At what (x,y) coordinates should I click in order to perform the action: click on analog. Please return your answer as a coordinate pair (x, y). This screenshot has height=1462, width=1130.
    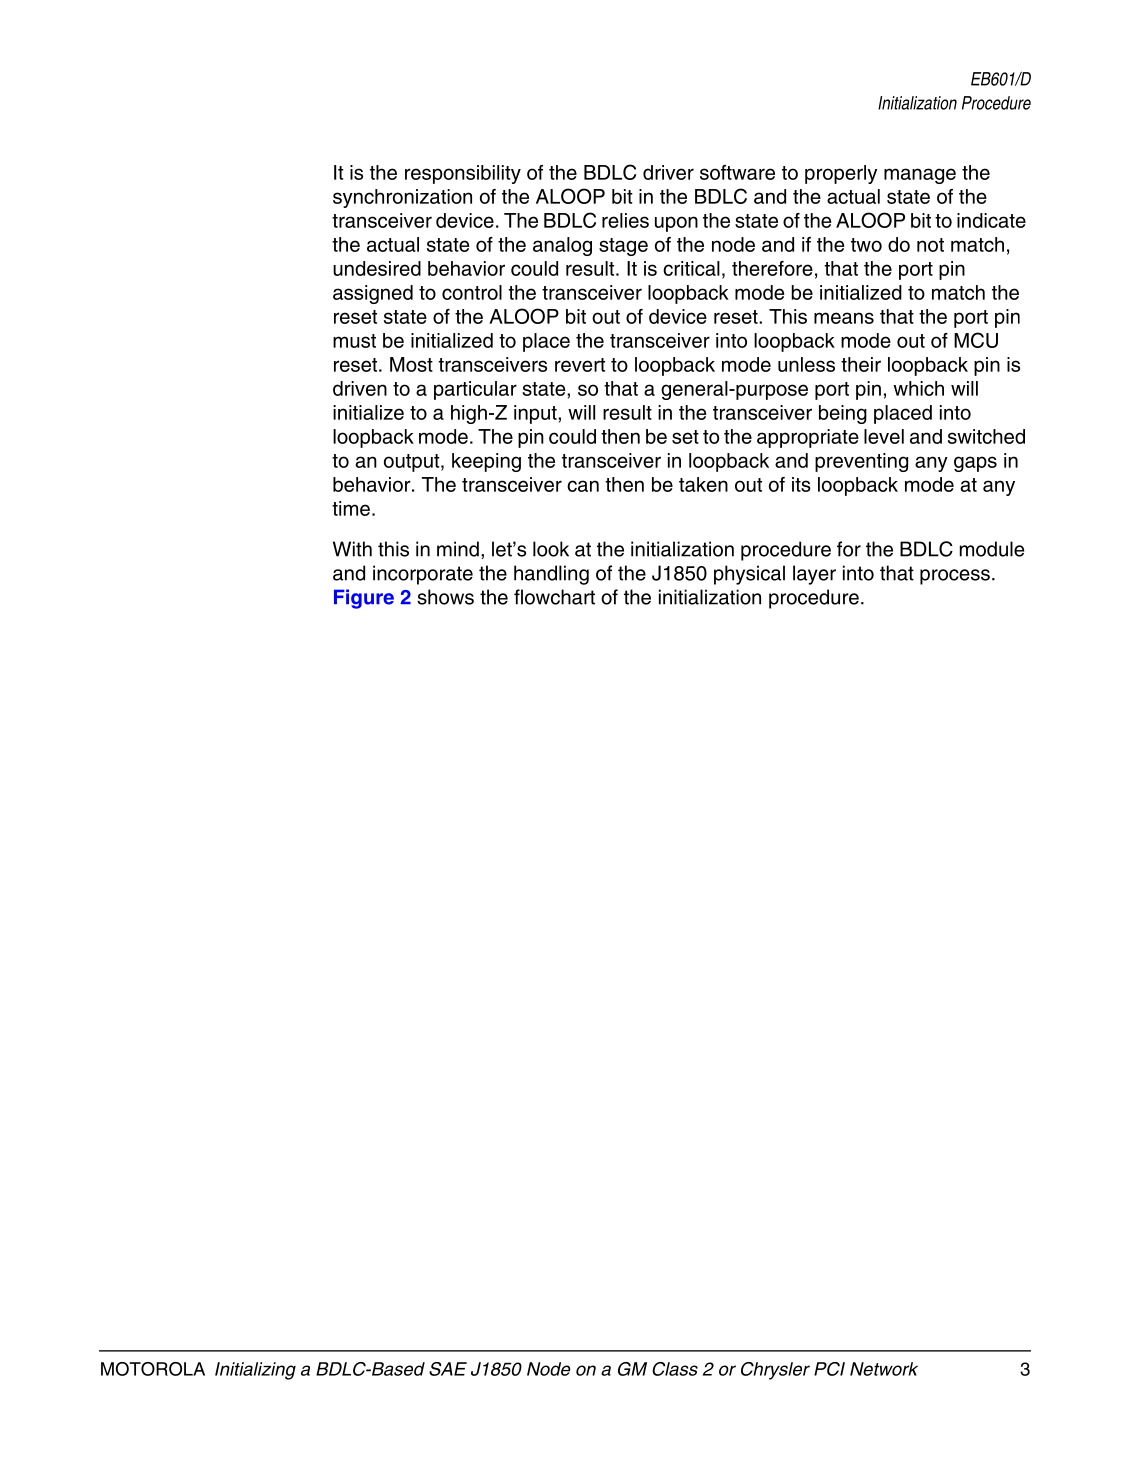
    Looking at the image, I should click on (562, 246).
